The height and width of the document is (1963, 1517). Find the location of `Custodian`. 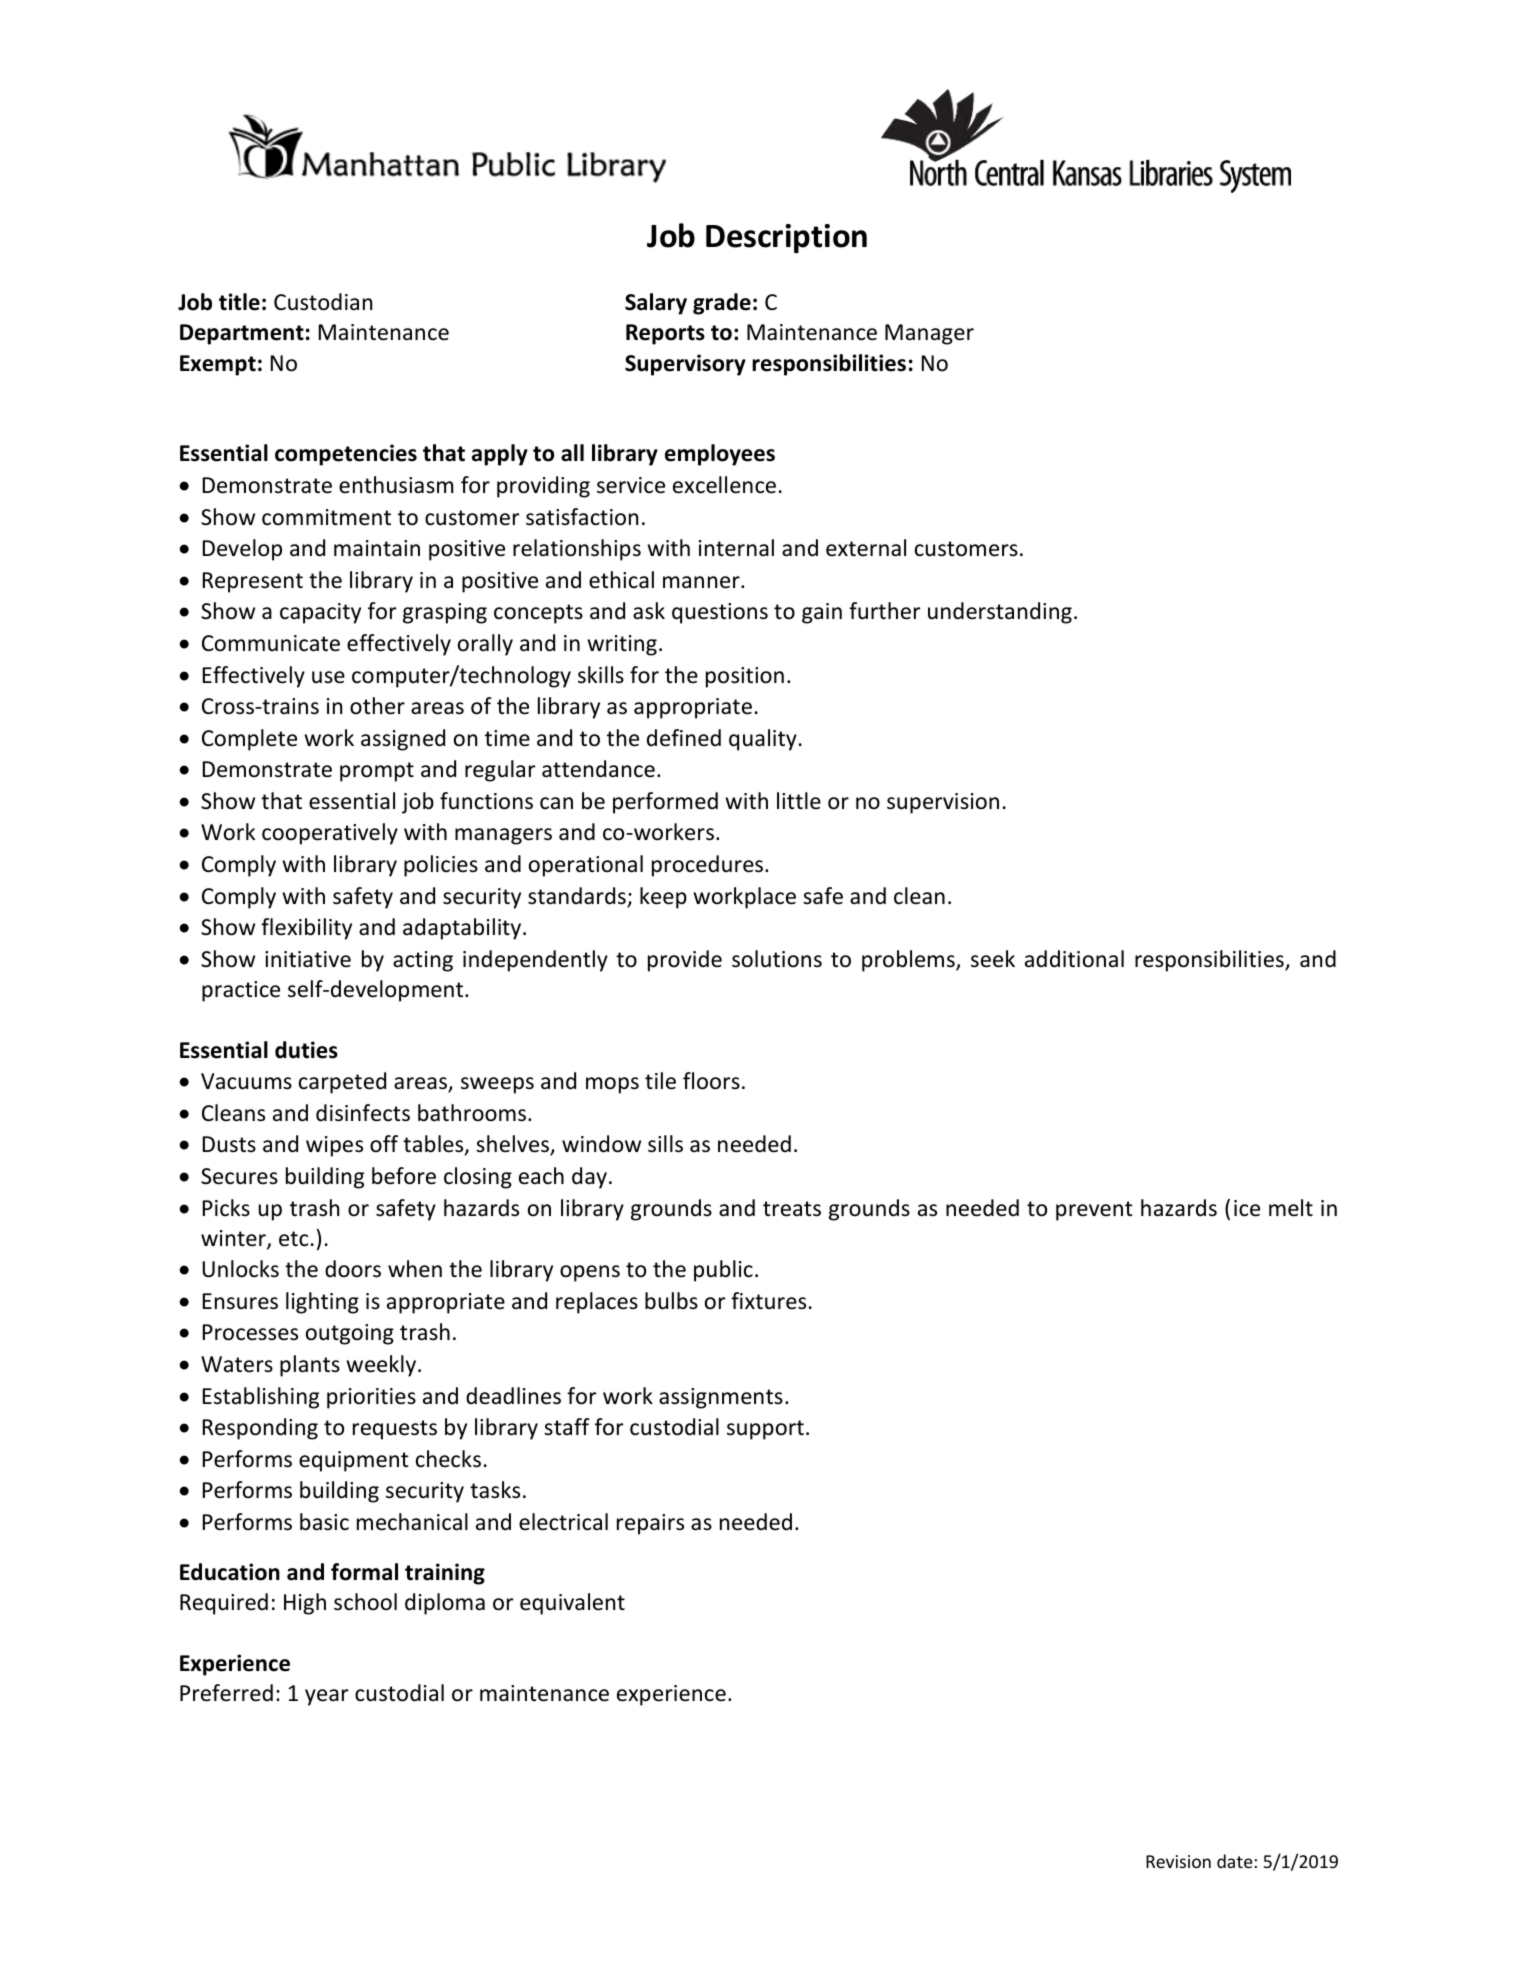

Custodian is located at coordinates (323, 302).
